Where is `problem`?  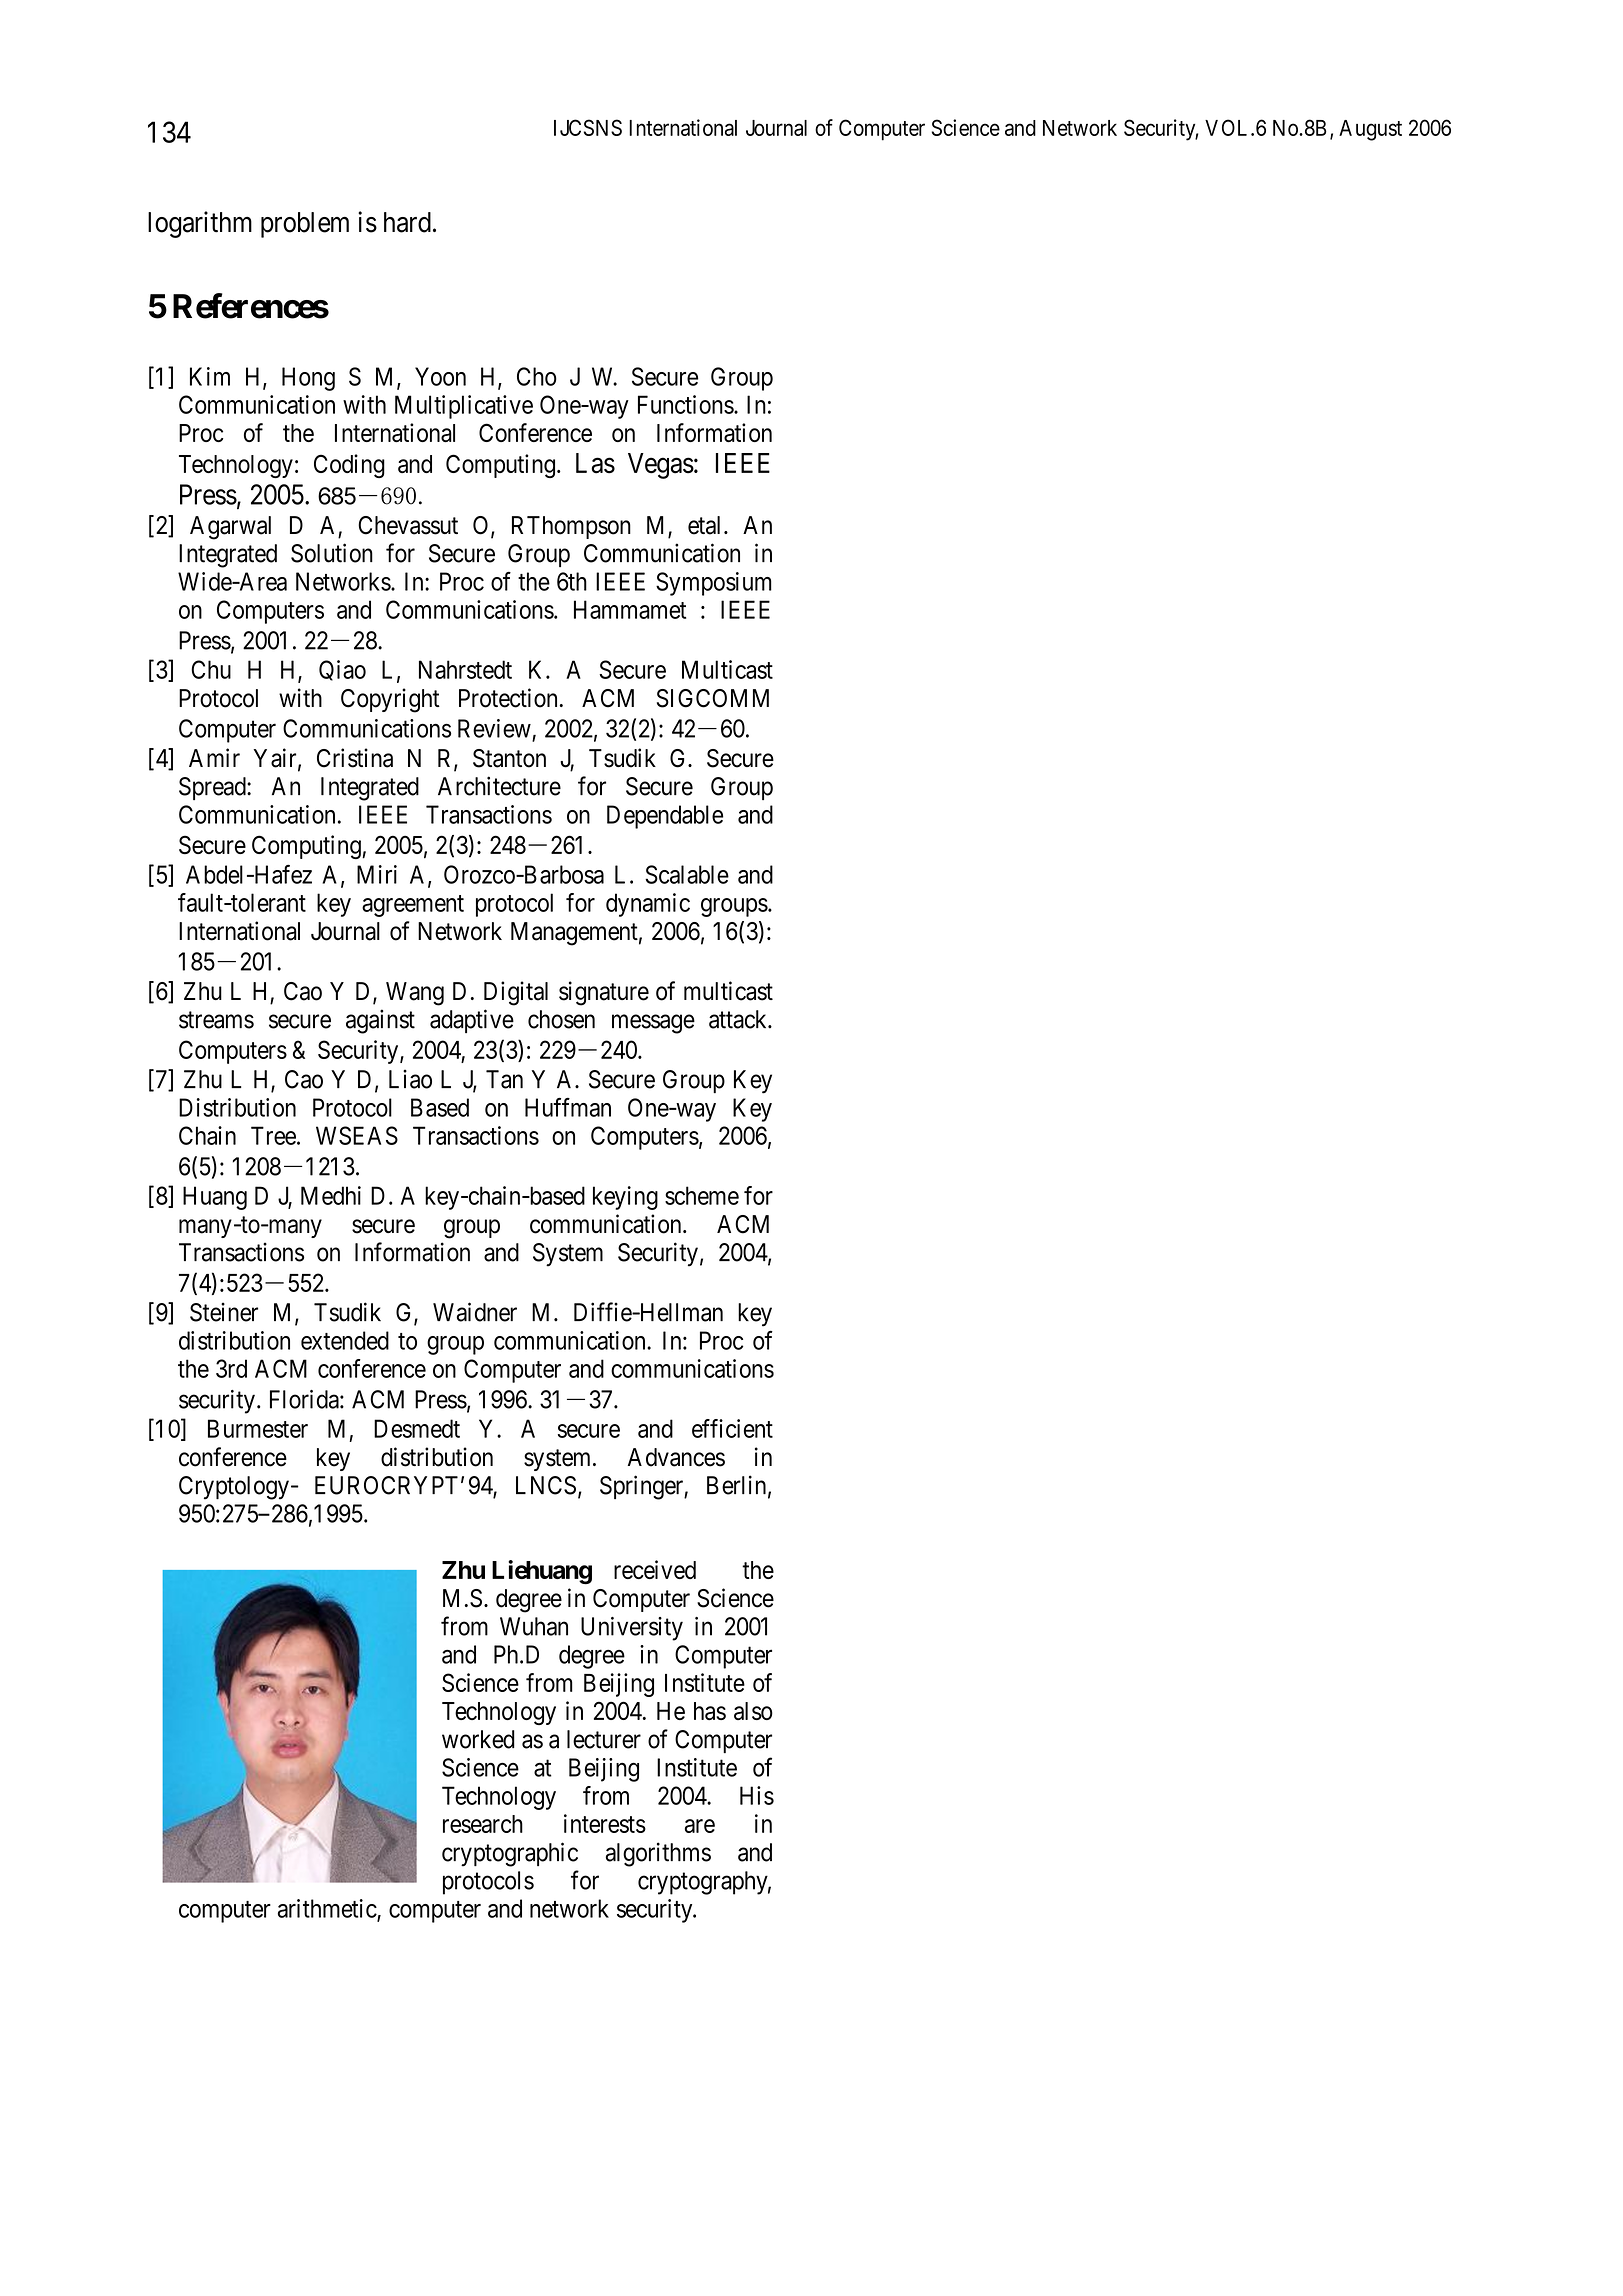
problem is located at coordinates (305, 225).
